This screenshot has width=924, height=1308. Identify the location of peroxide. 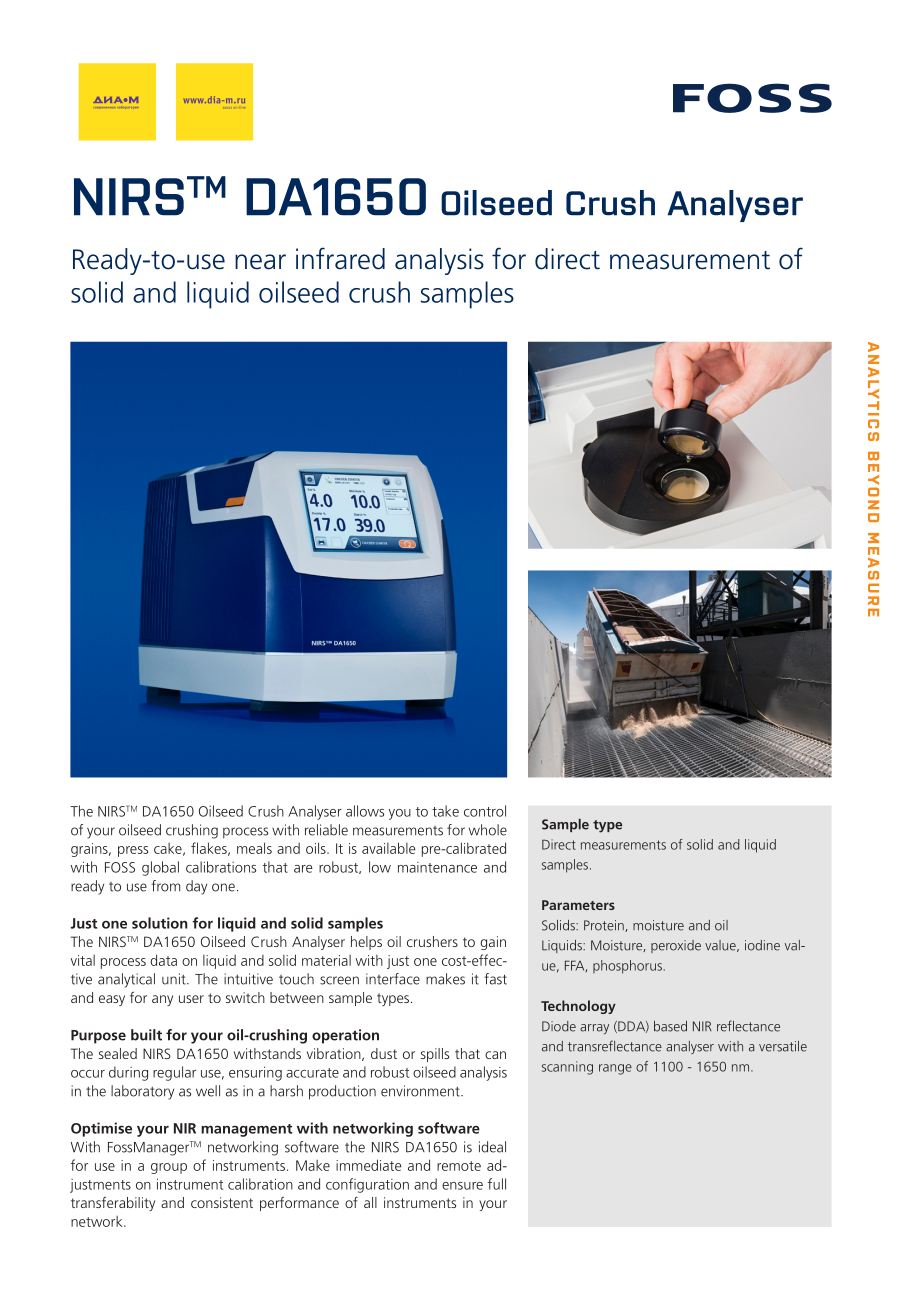
(676, 946).
